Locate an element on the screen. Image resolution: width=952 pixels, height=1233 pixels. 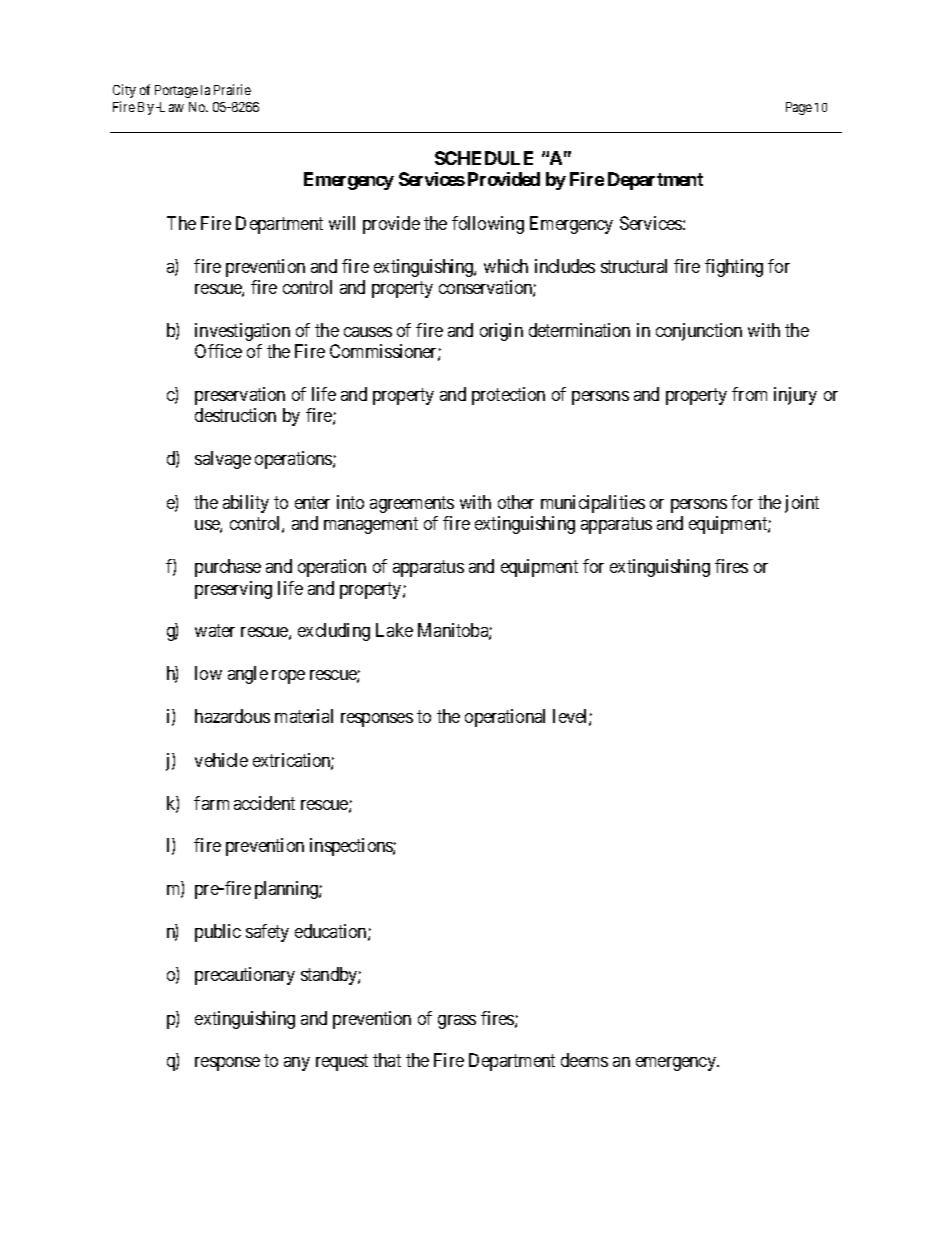
destruction is located at coordinates (235, 415).
